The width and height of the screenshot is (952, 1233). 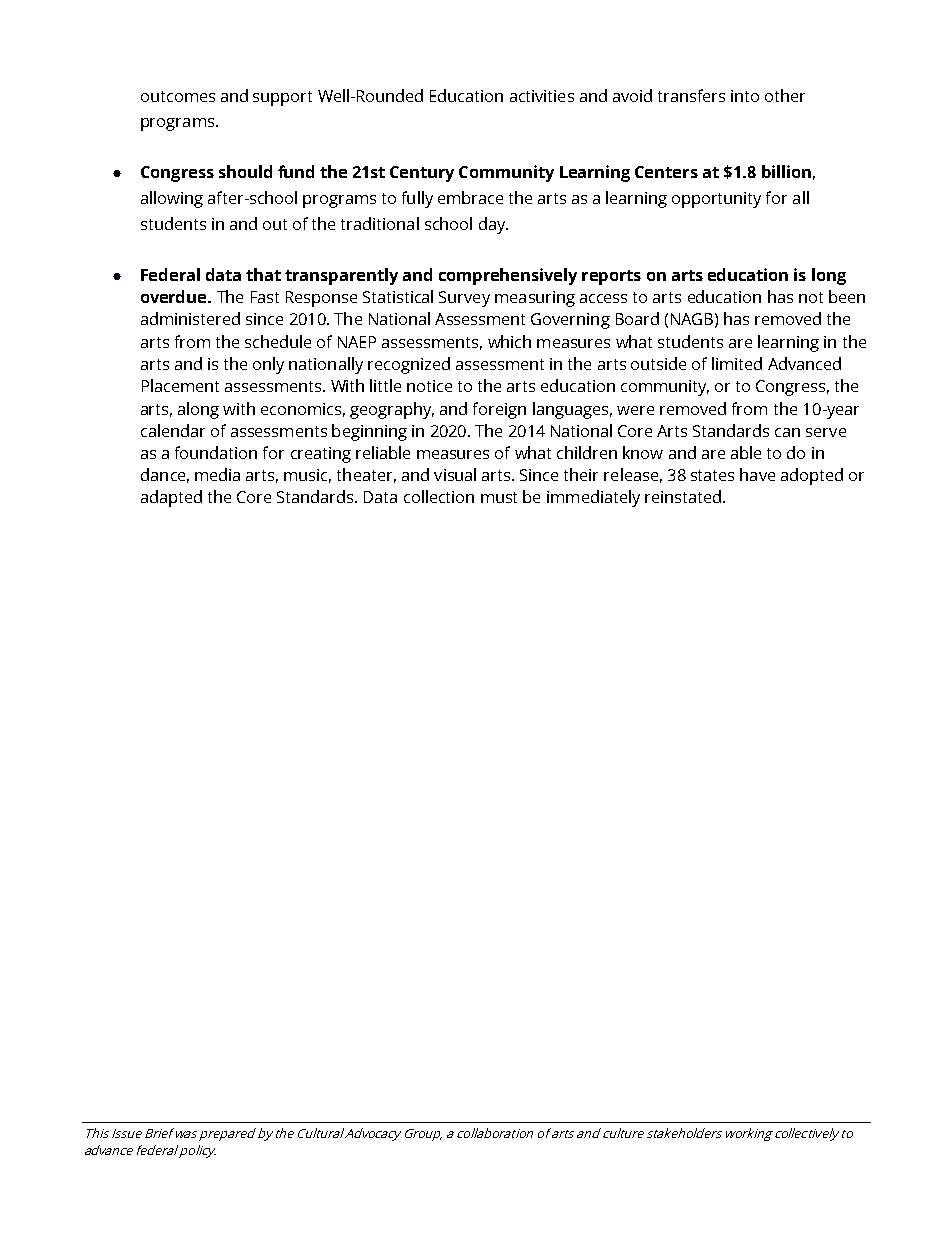 I want to click on must, so click(x=499, y=497).
